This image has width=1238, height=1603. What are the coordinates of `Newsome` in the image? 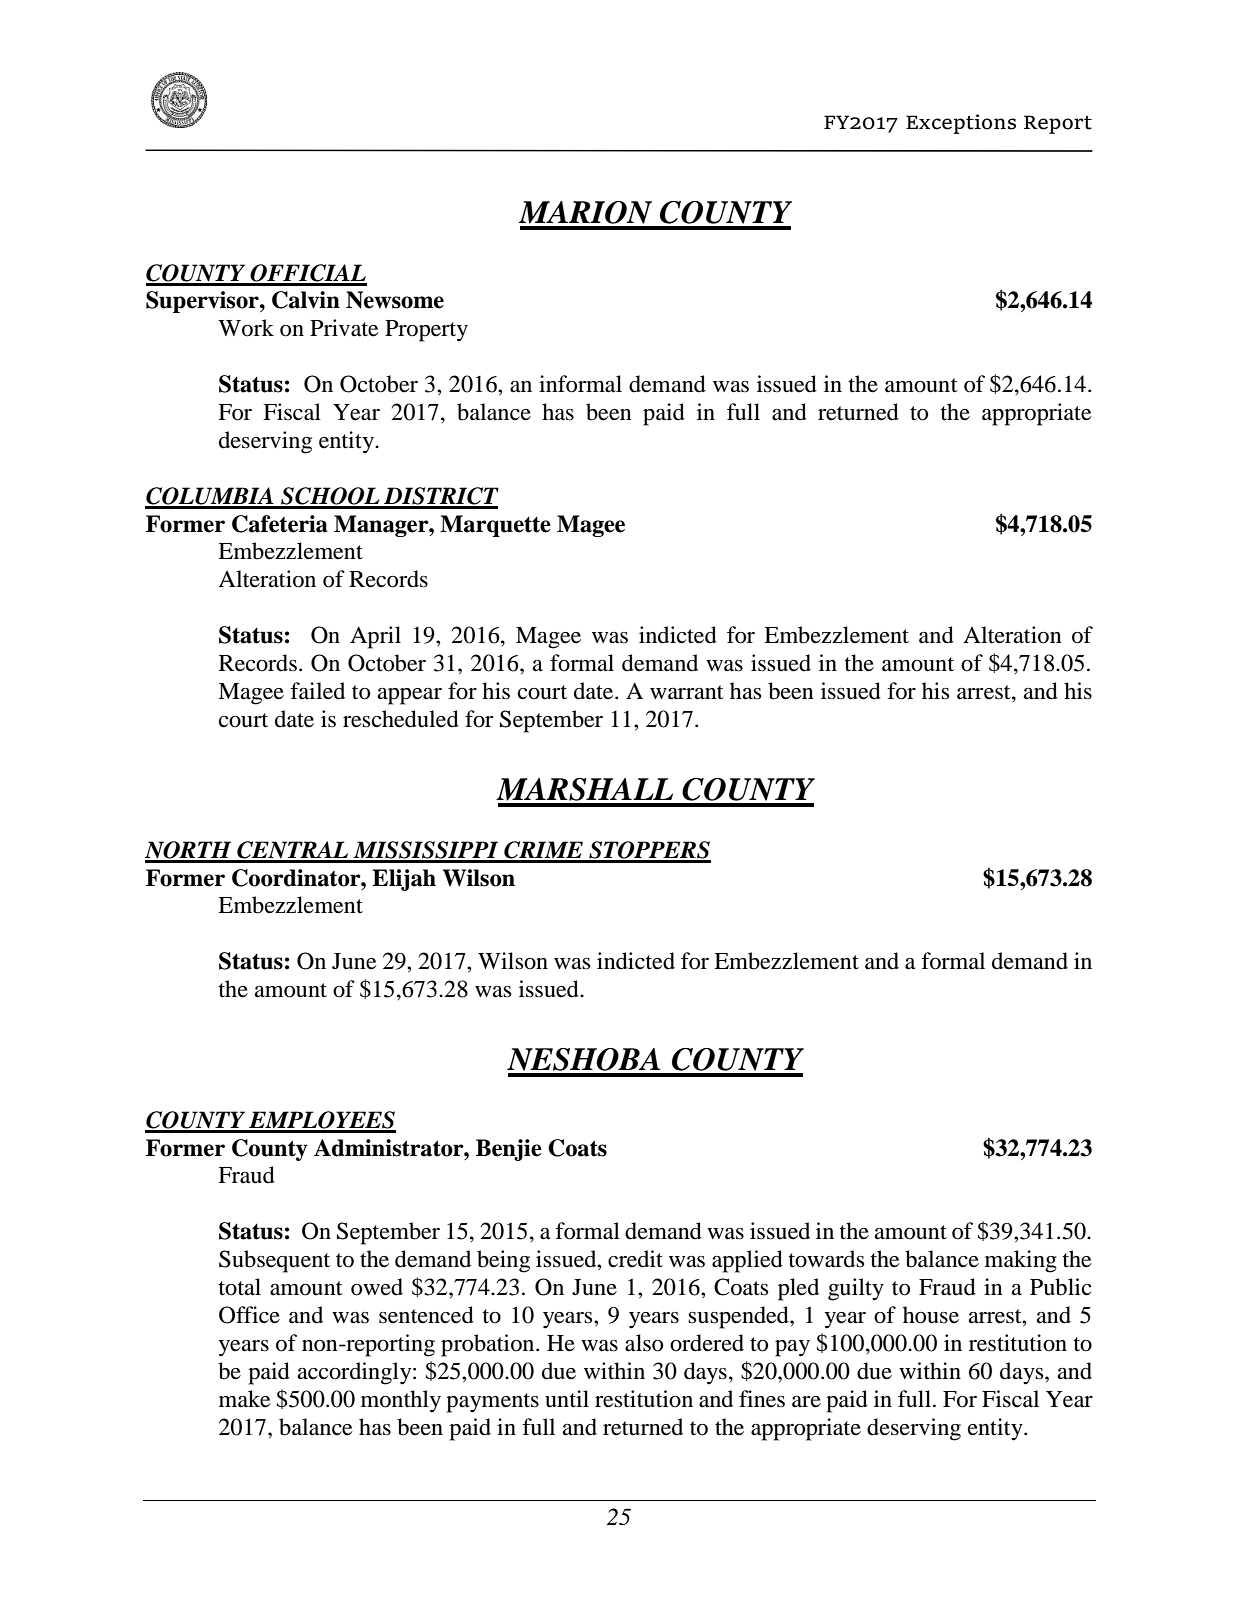 It's located at (395, 300).
